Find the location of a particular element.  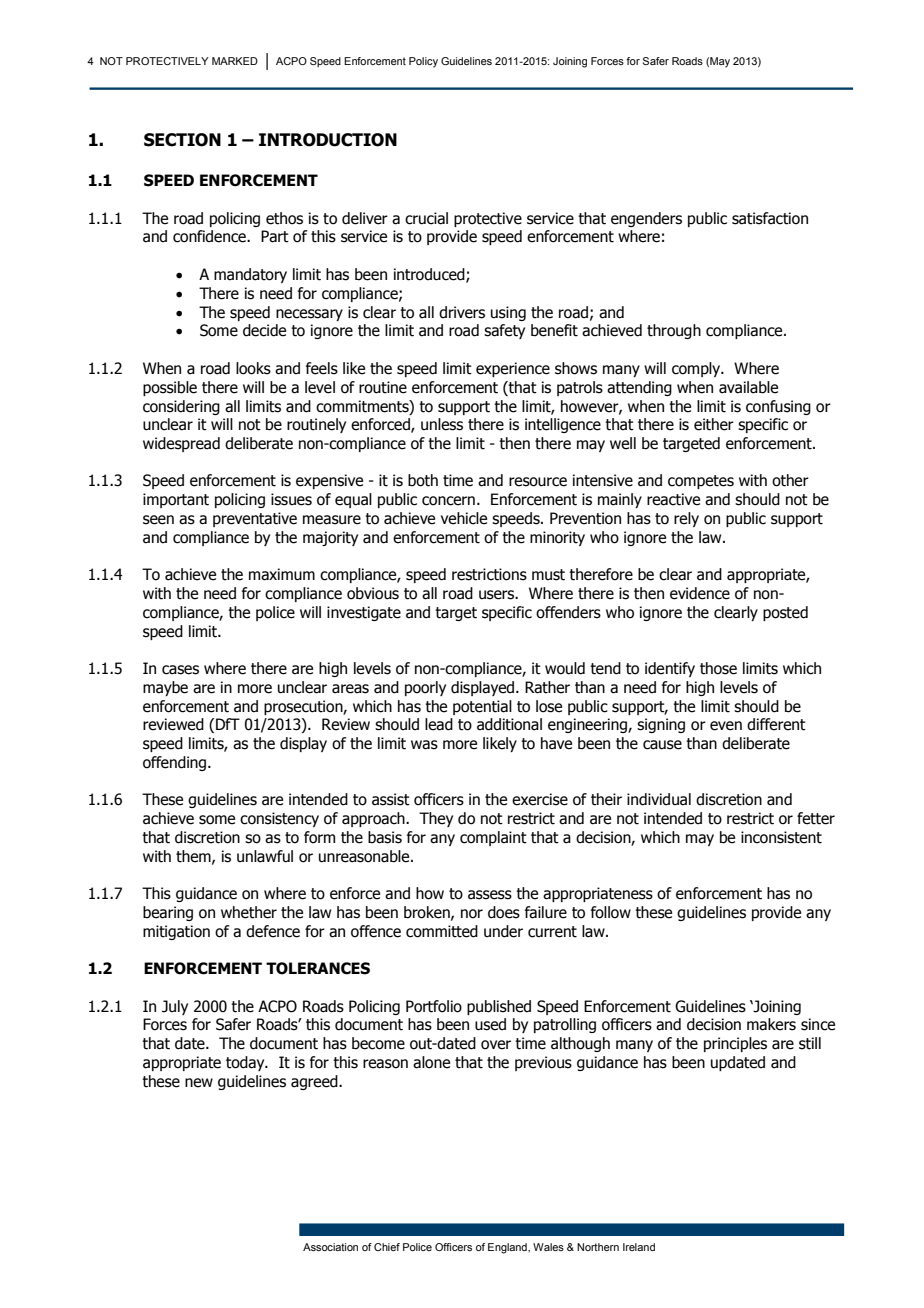

potential is located at coordinates (482, 707).
